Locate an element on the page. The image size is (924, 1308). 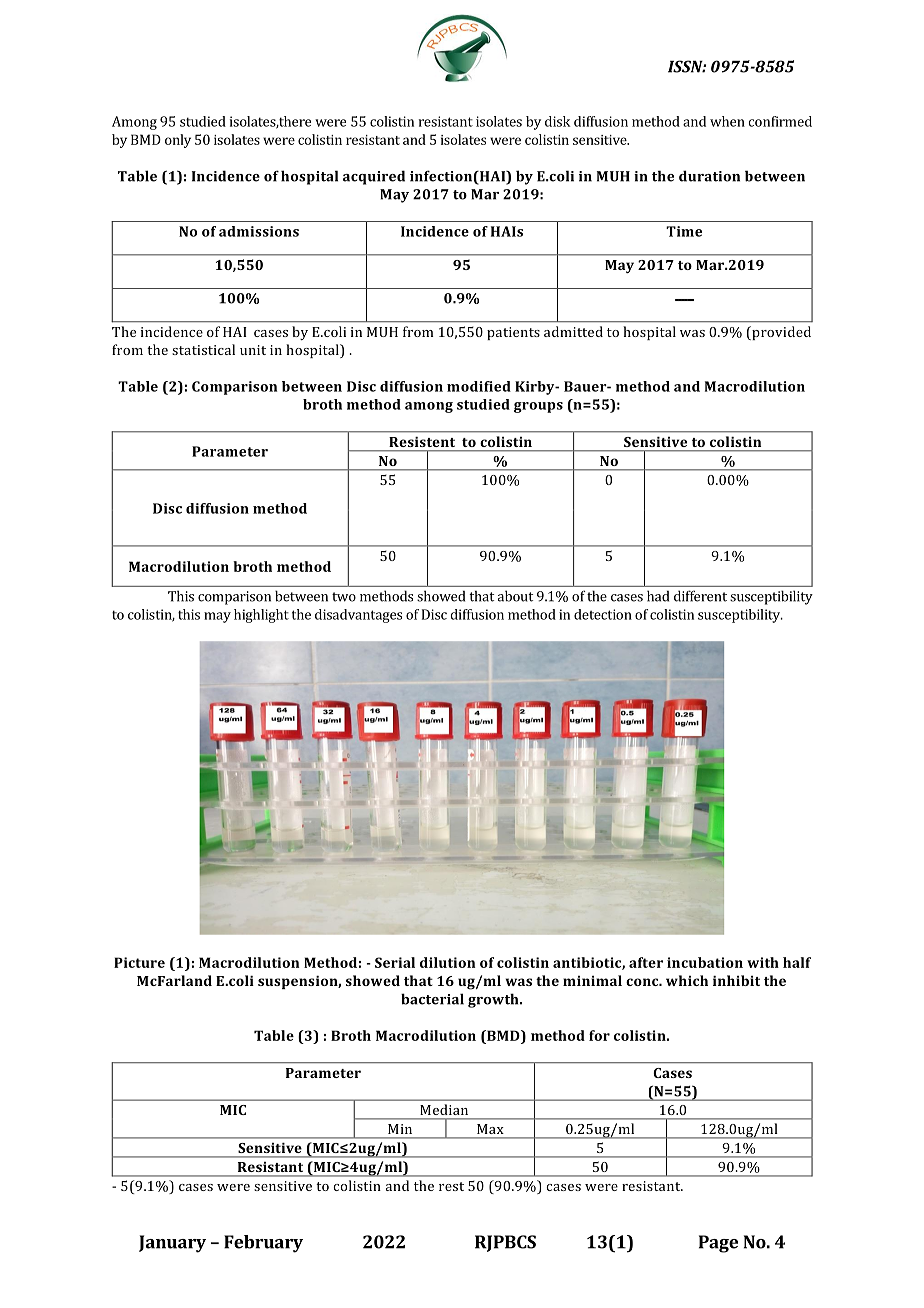
rest is located at coordinates (451, 1186).
